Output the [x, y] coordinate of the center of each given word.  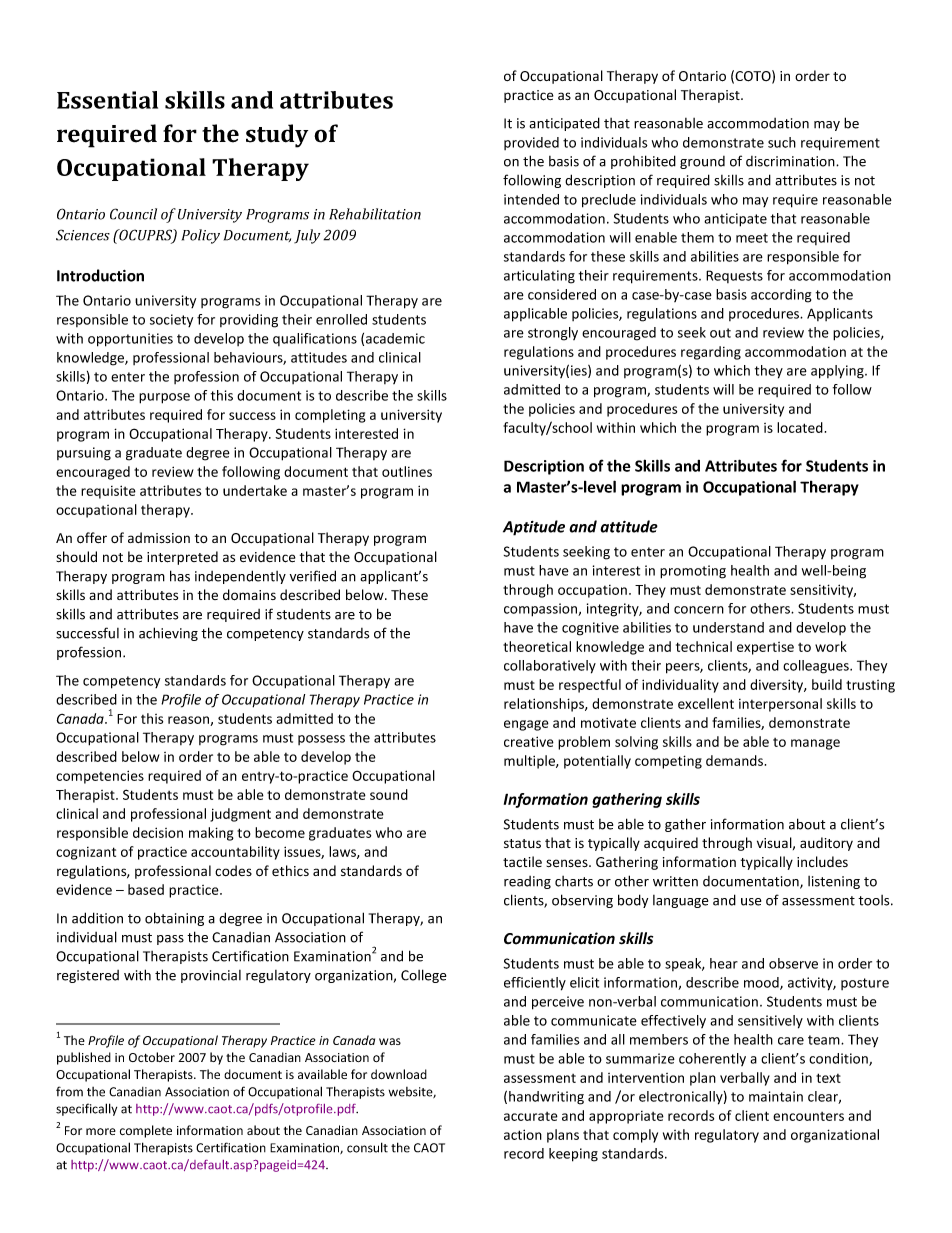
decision [158, 832]
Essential [107, 100]
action [523, 1134]
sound [389, 794]
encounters [808, 1116]
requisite [108, 492]
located [800, 427]
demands [736, 760]
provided [531, 143]
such [782, 142]
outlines [407, 471]
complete [146, 1131]
